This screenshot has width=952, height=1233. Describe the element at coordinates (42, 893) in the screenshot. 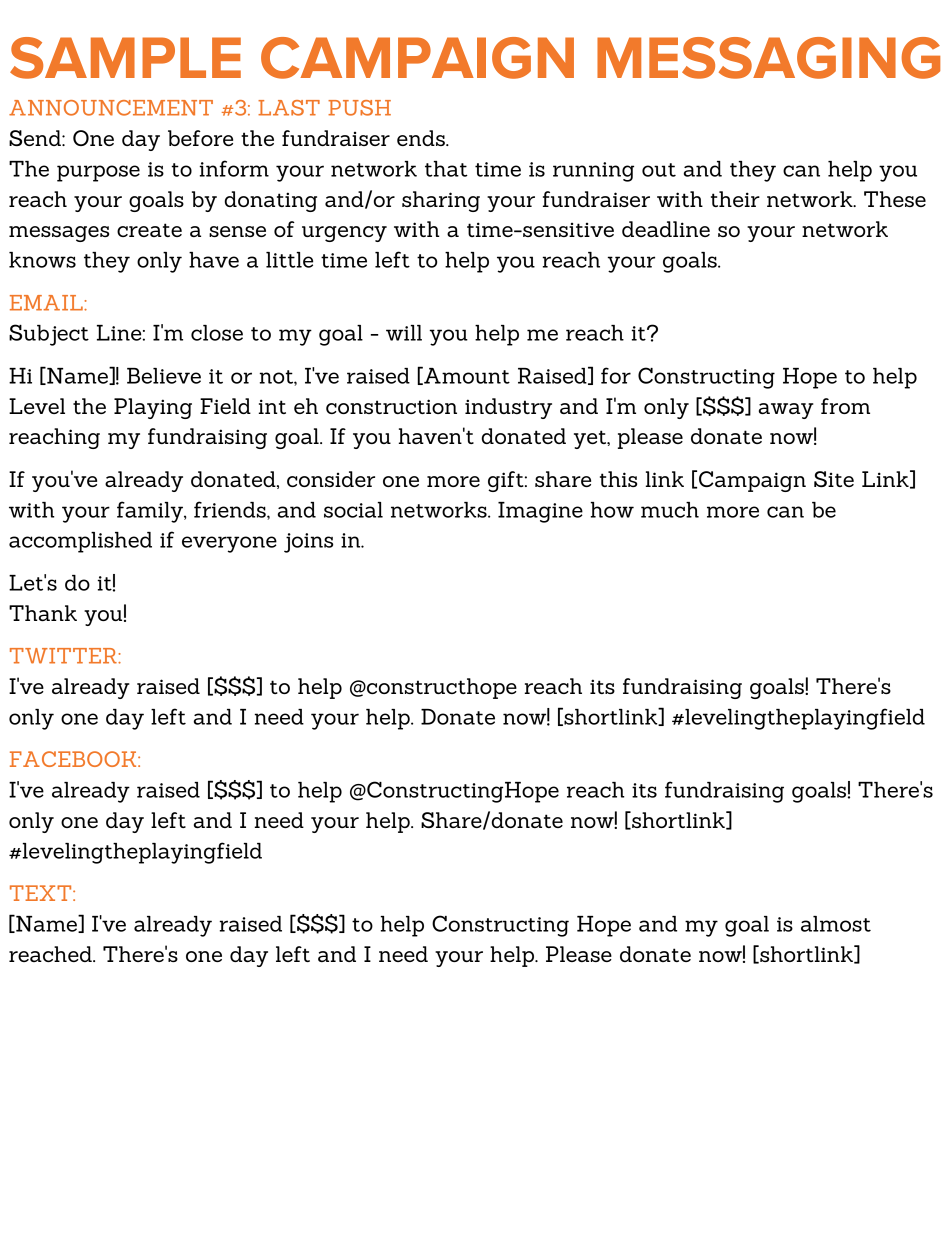

I see `TEXT` at that location.
